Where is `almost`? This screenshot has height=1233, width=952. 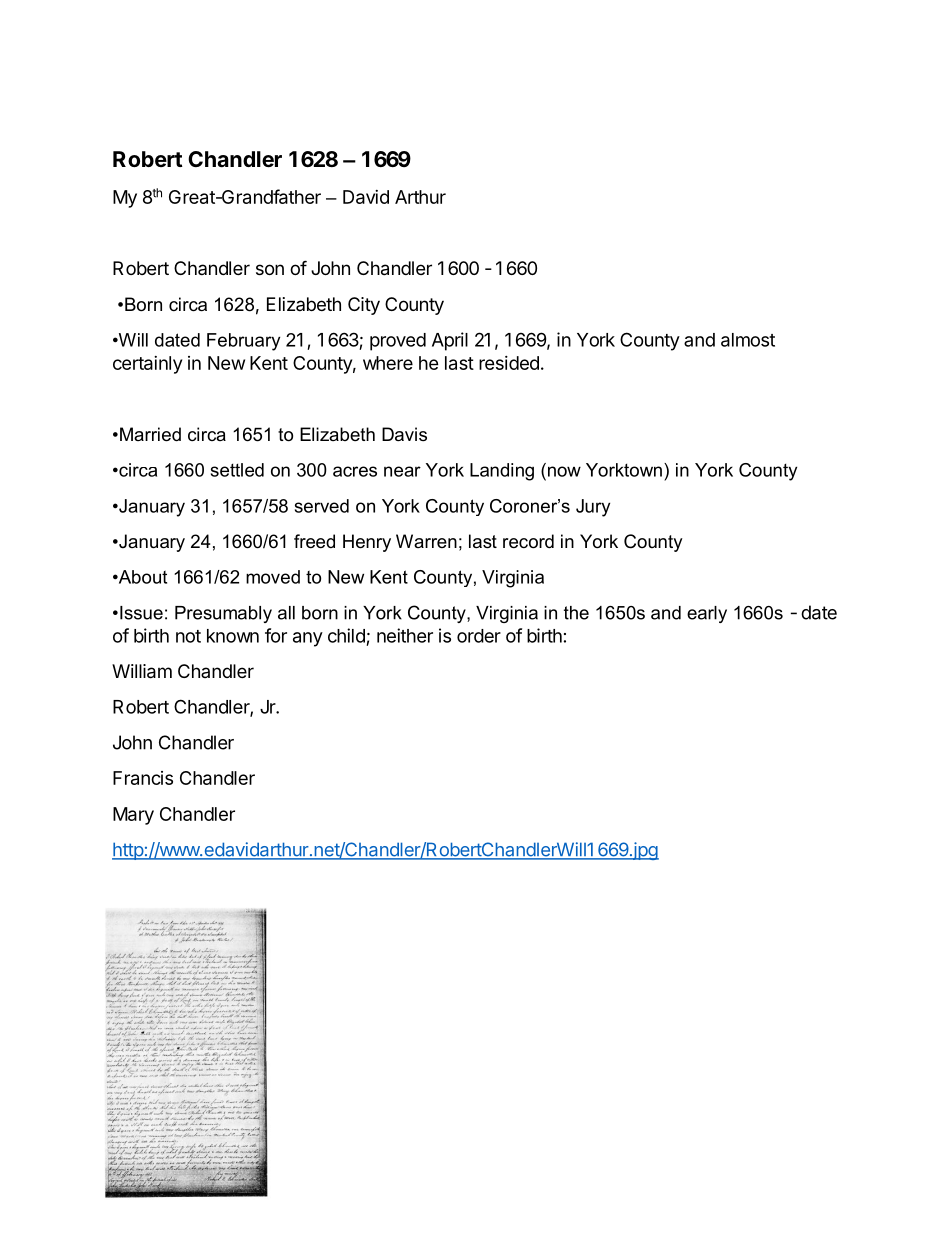 almost is located at coordinates (748, 340).
